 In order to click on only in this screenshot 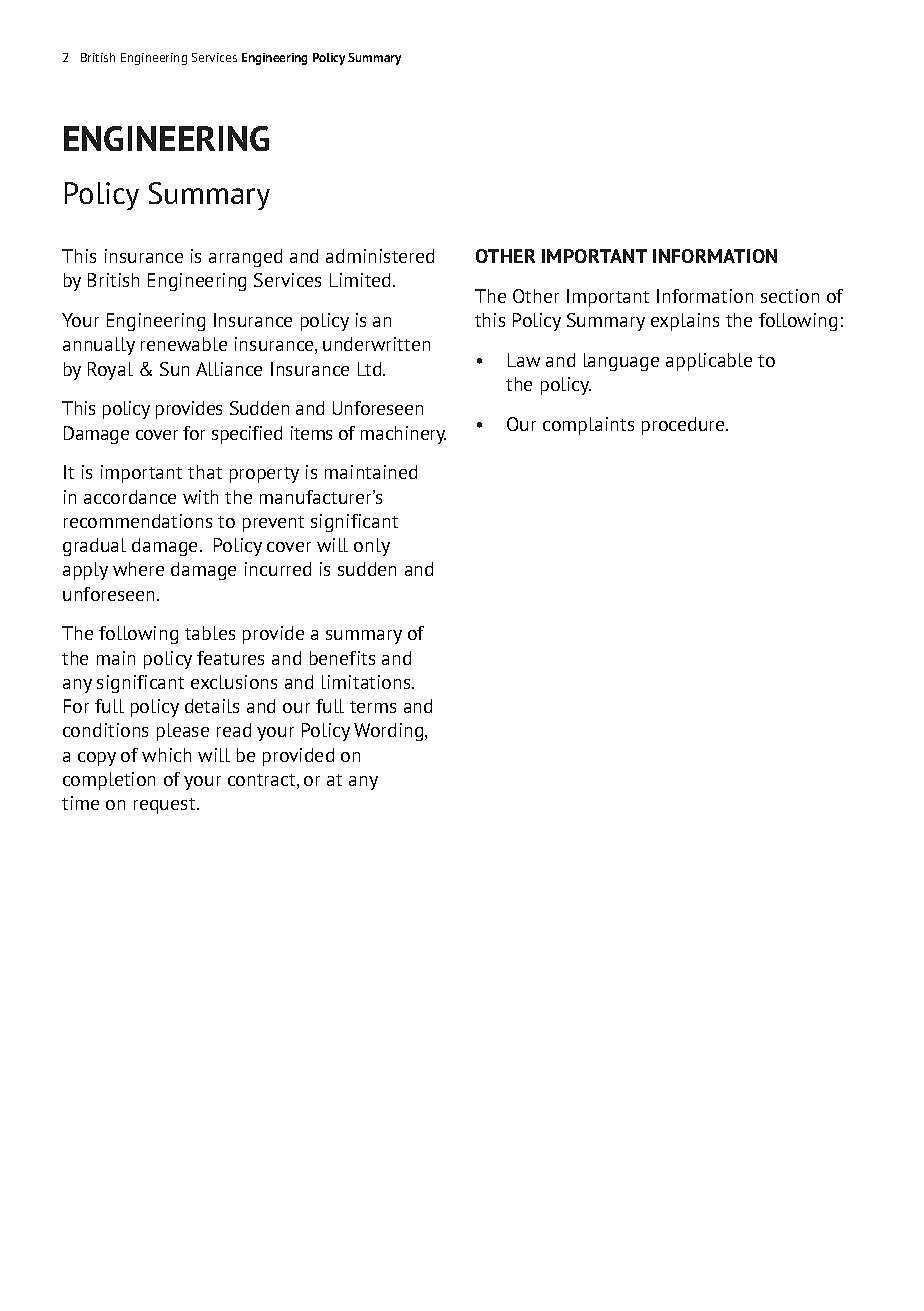, I will do `click(372, 547)`.
